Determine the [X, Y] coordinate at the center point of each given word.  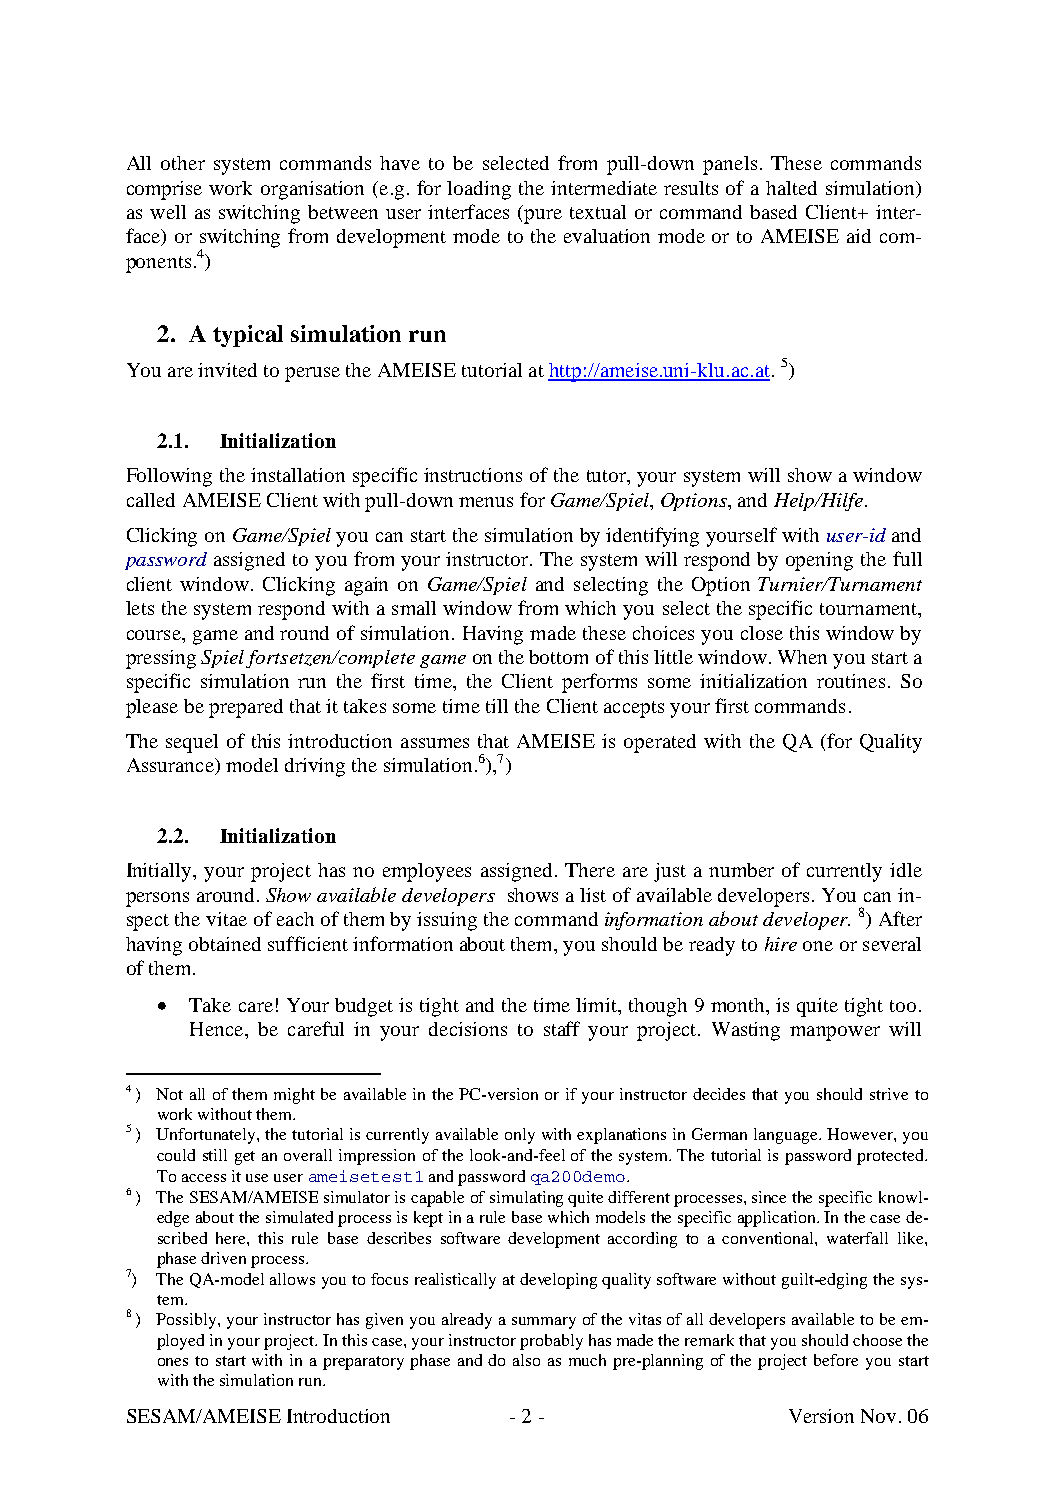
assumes [435, 743]
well [168, 212]
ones [173, 1362]
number [741, 870]
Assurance [171, 766]
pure [543, 216]
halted [791, 188]
